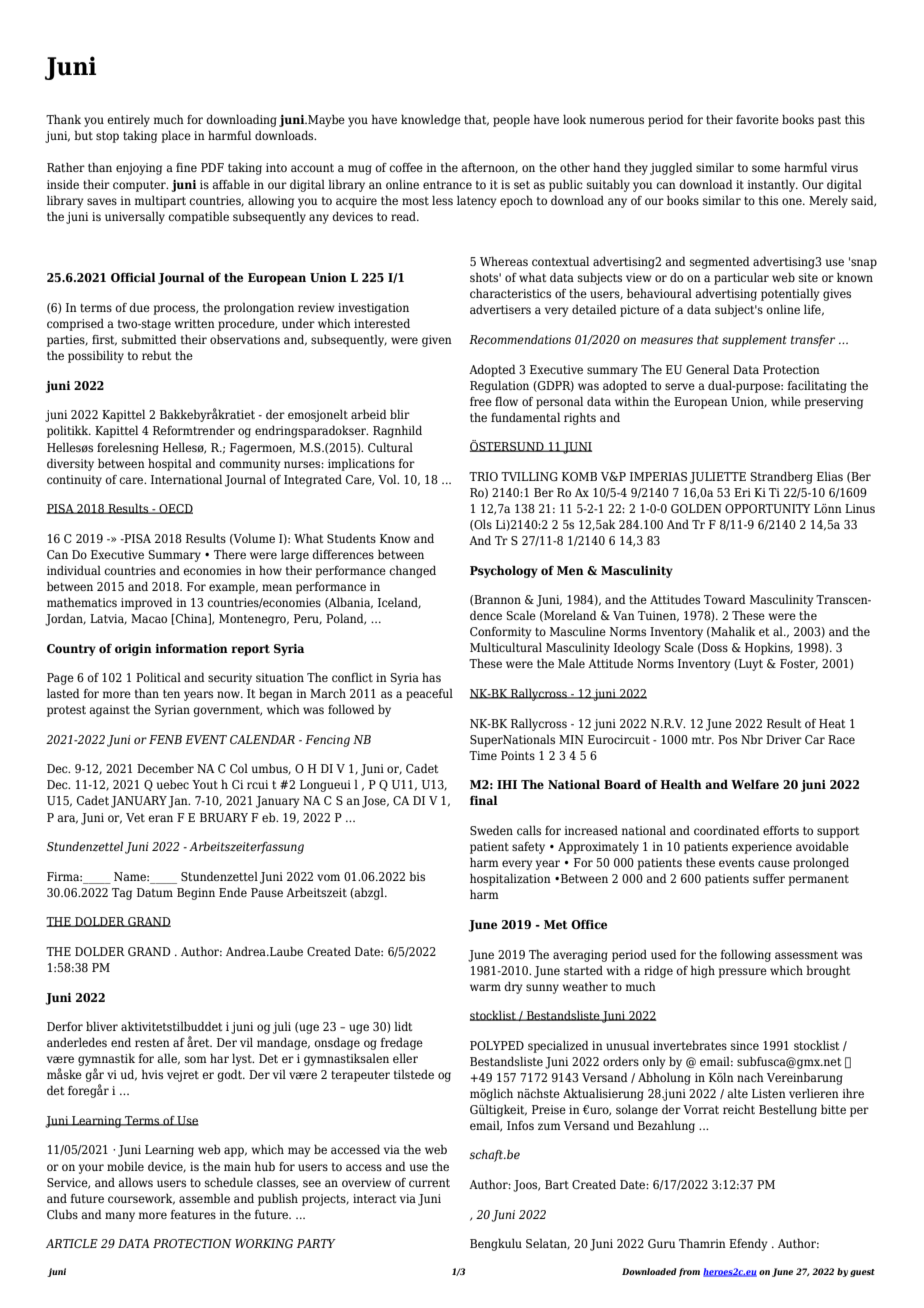  What do you see at coordinates (766, 168) in the image?
I see `some` at bounding box center [766, 168].
